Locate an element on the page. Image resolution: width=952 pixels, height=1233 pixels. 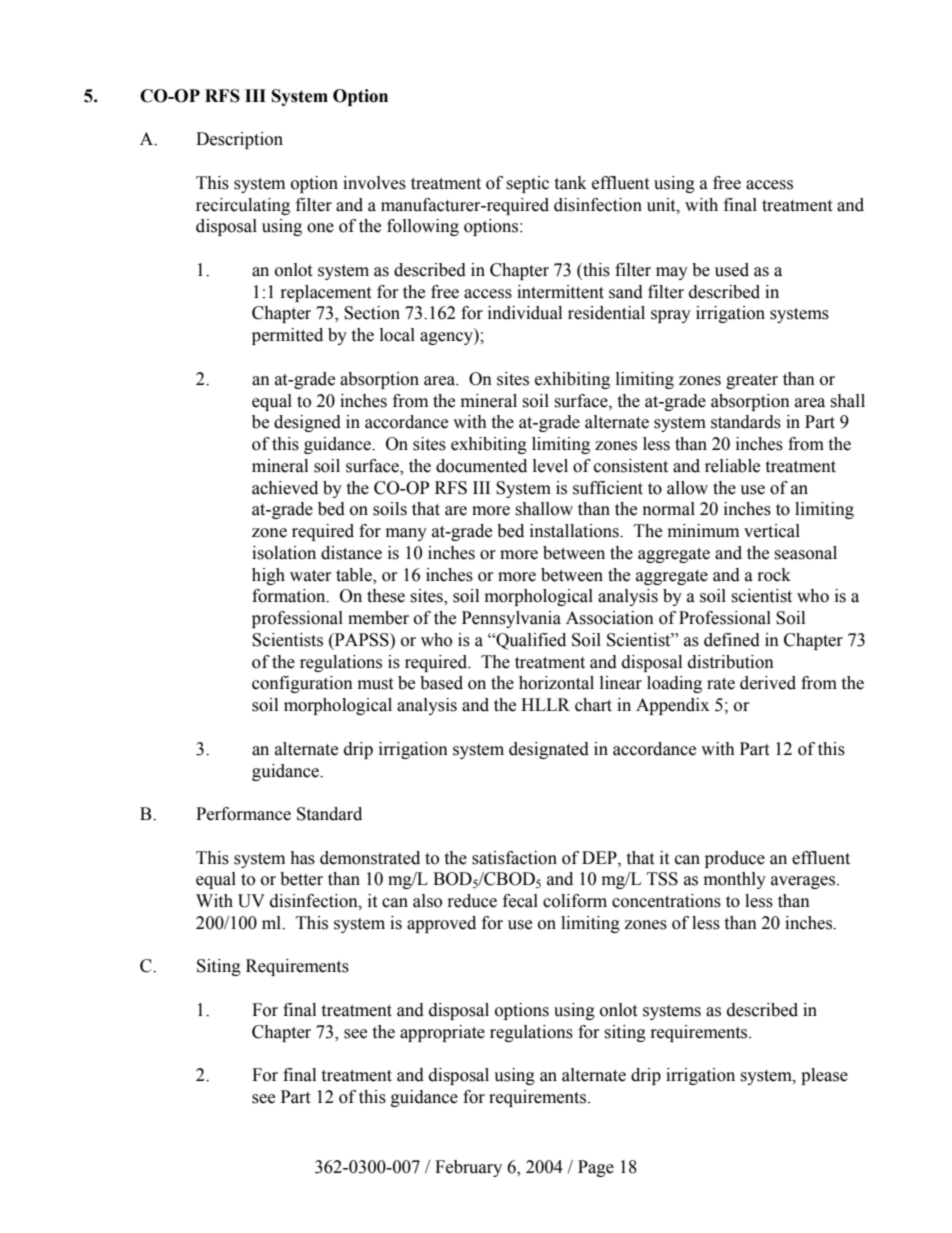
unit is located at coordinates (662, 205).
